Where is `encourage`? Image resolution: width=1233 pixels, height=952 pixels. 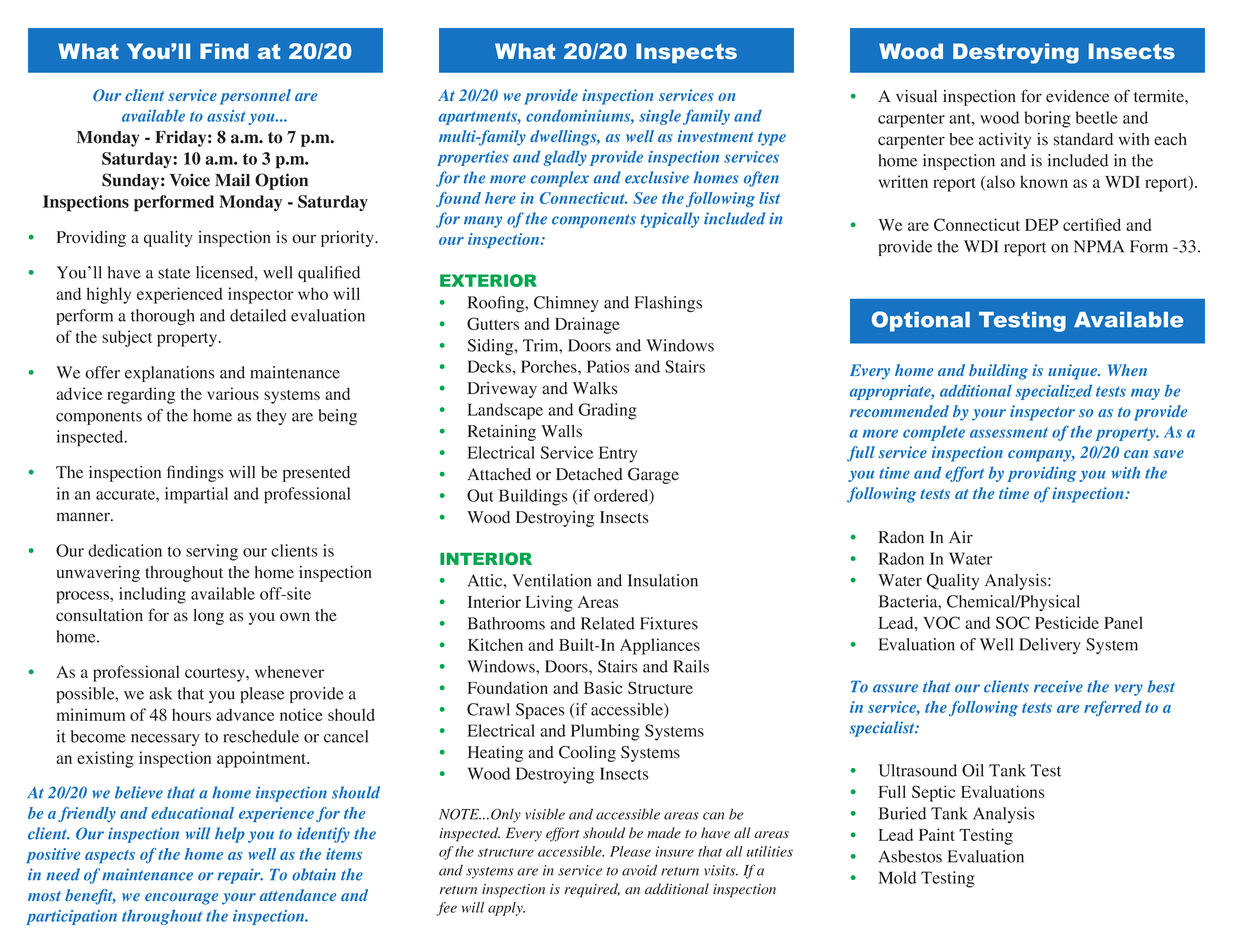 encourage is located at coordinates (181, 899).
